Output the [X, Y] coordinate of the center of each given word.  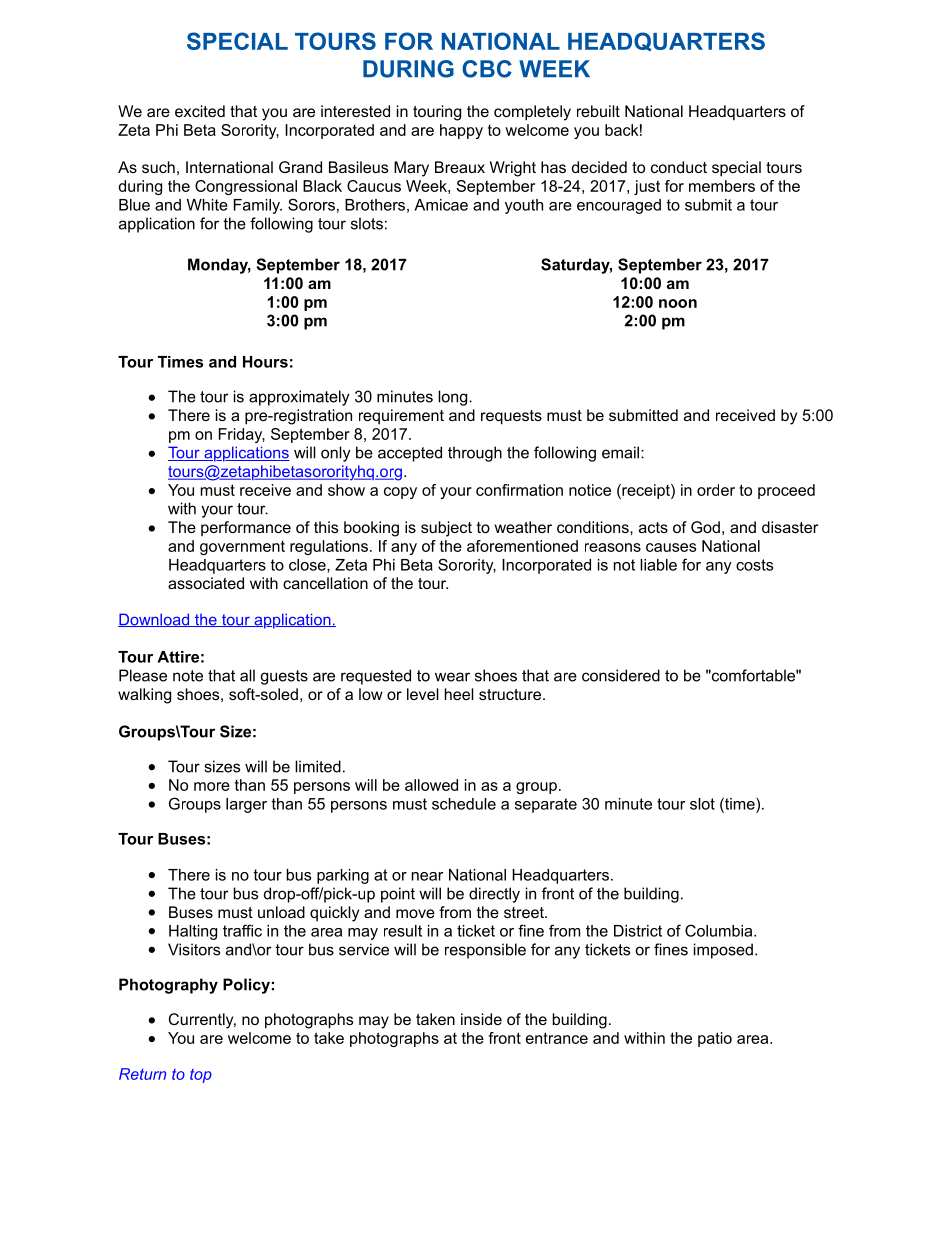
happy [461, 131]
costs [754, 565]
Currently [202, 1021]
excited [200, 111]
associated [206, 583]
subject [446, 529]
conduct [679, 167]
